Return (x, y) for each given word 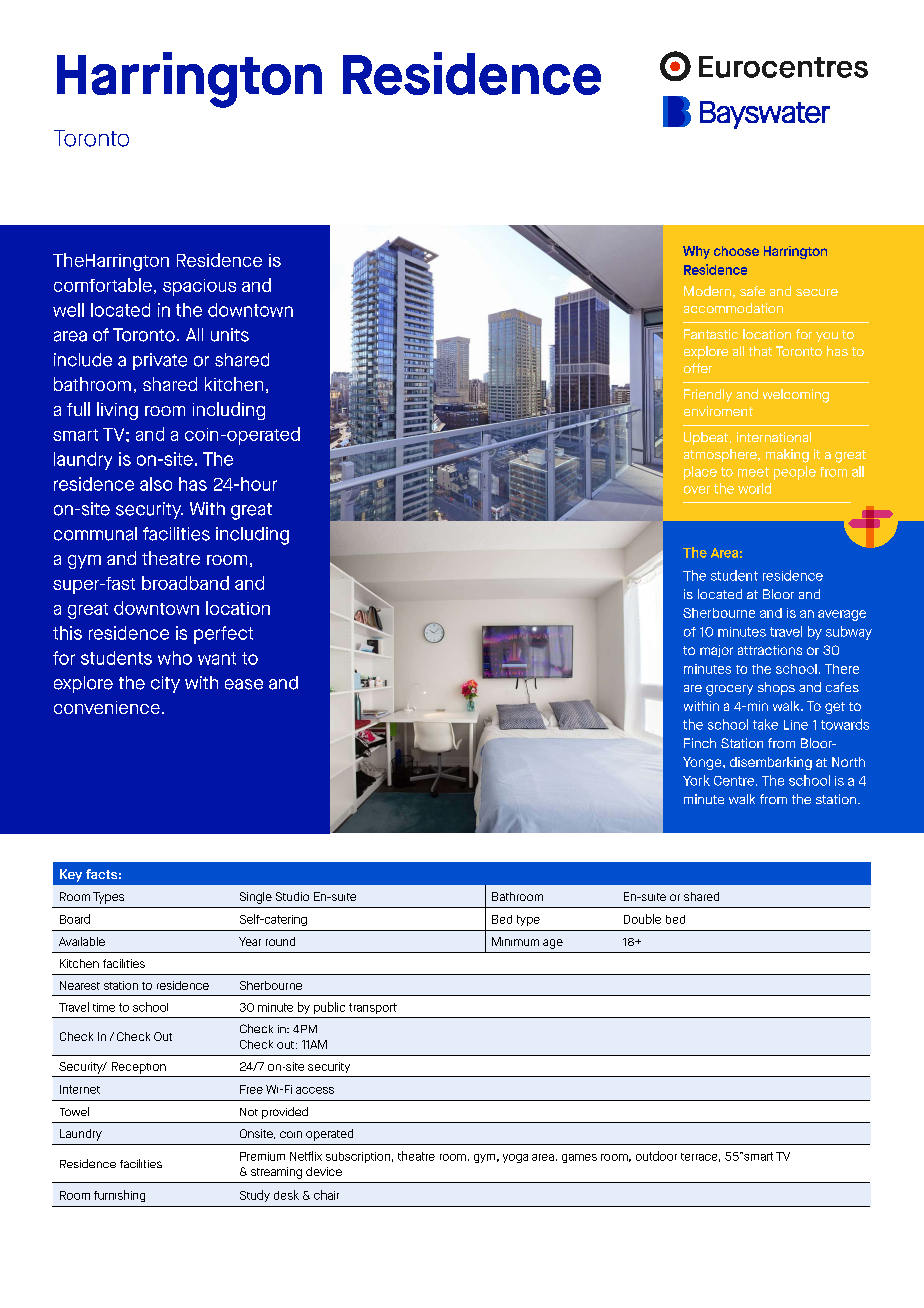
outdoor (656, 1156)
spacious (199, 287)
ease (244, 684)
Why (696, 252)
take (765, 724)
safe (752, 291)
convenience (107, 707)
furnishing (119, 1196)
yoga (515, 1158)
